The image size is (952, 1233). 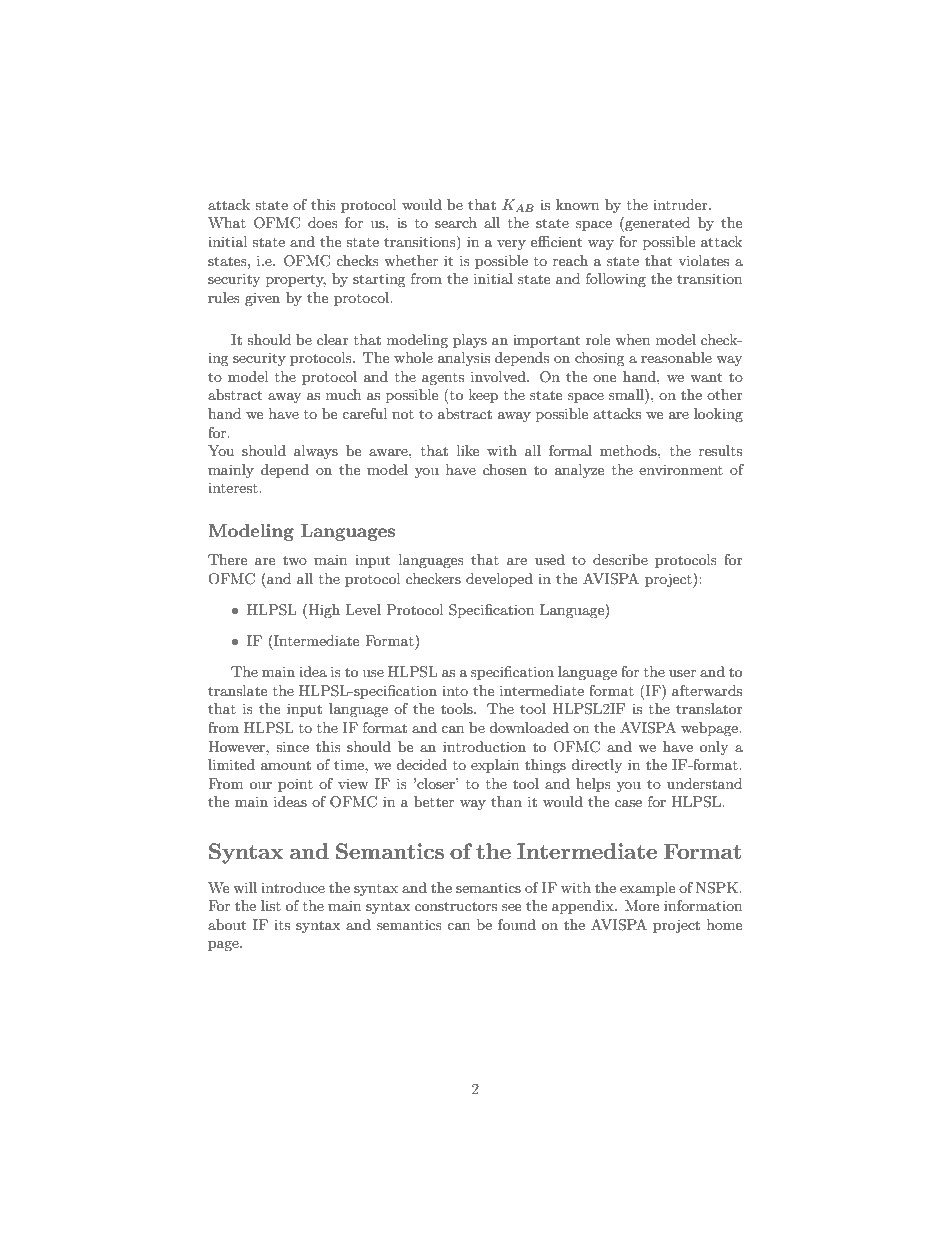 I want to click on list, so click(x=271, y=905).
